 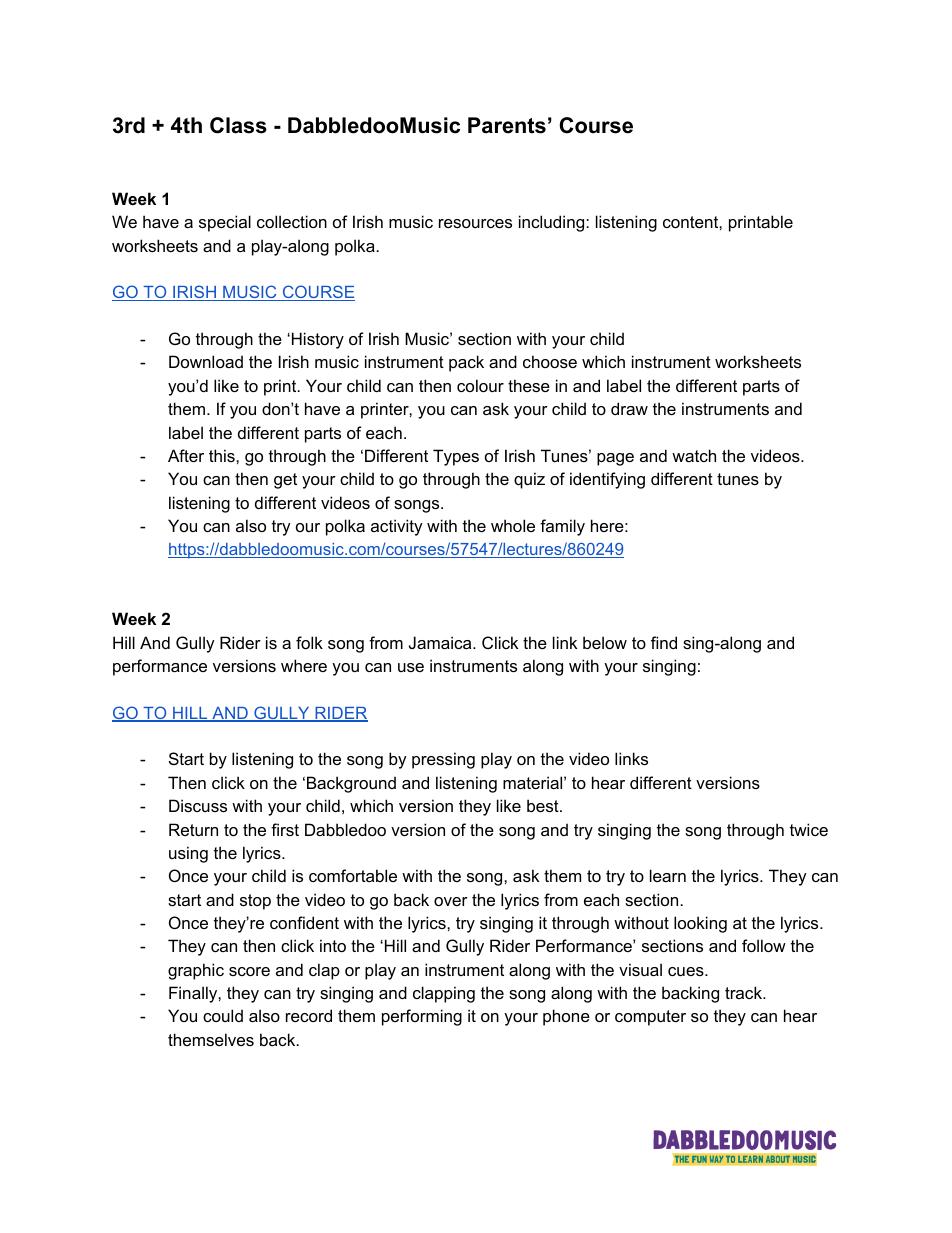 I want to click on draw, so click(x=629, y=408).
